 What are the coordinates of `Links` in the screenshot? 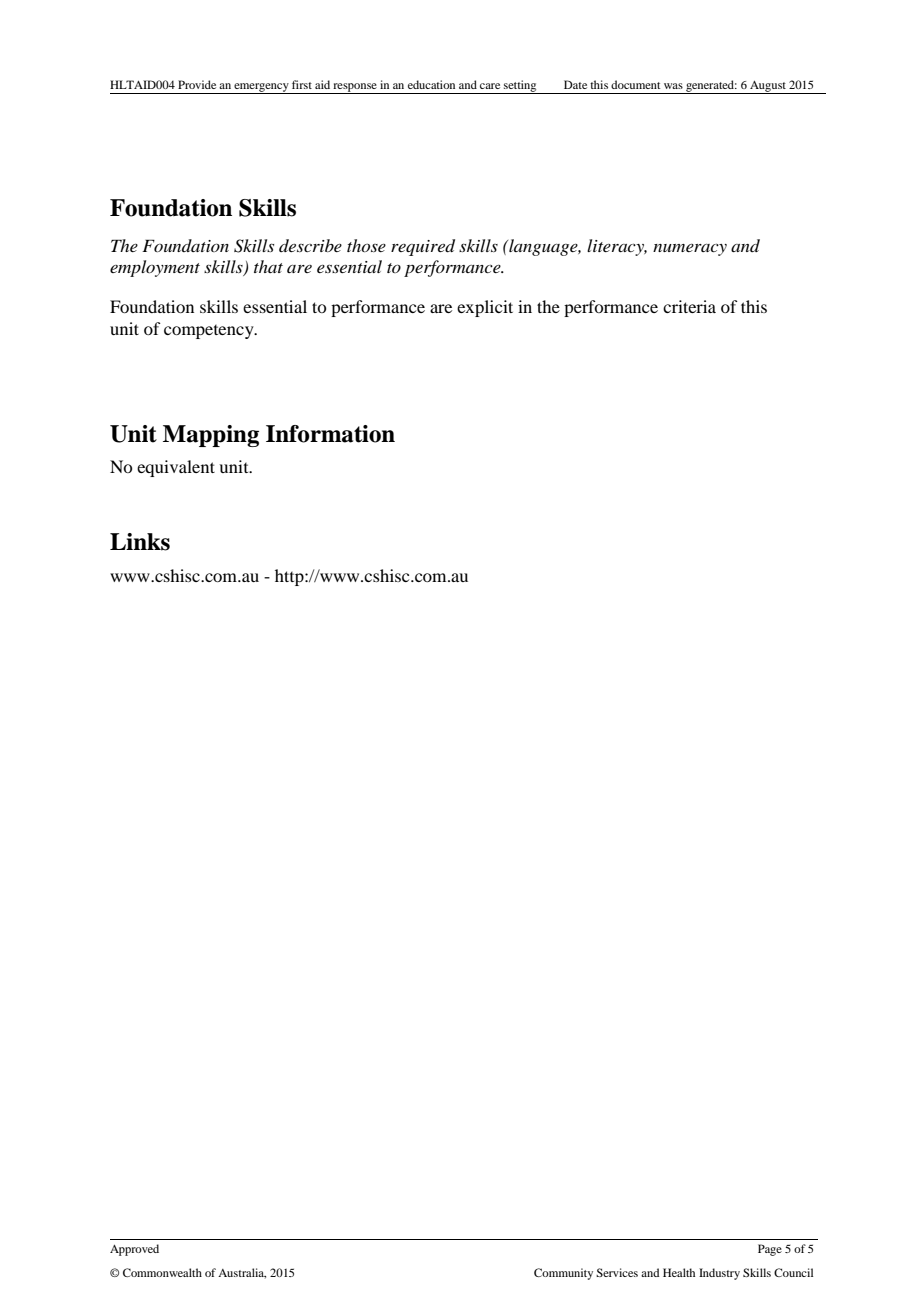 It's located at (140, 542).
